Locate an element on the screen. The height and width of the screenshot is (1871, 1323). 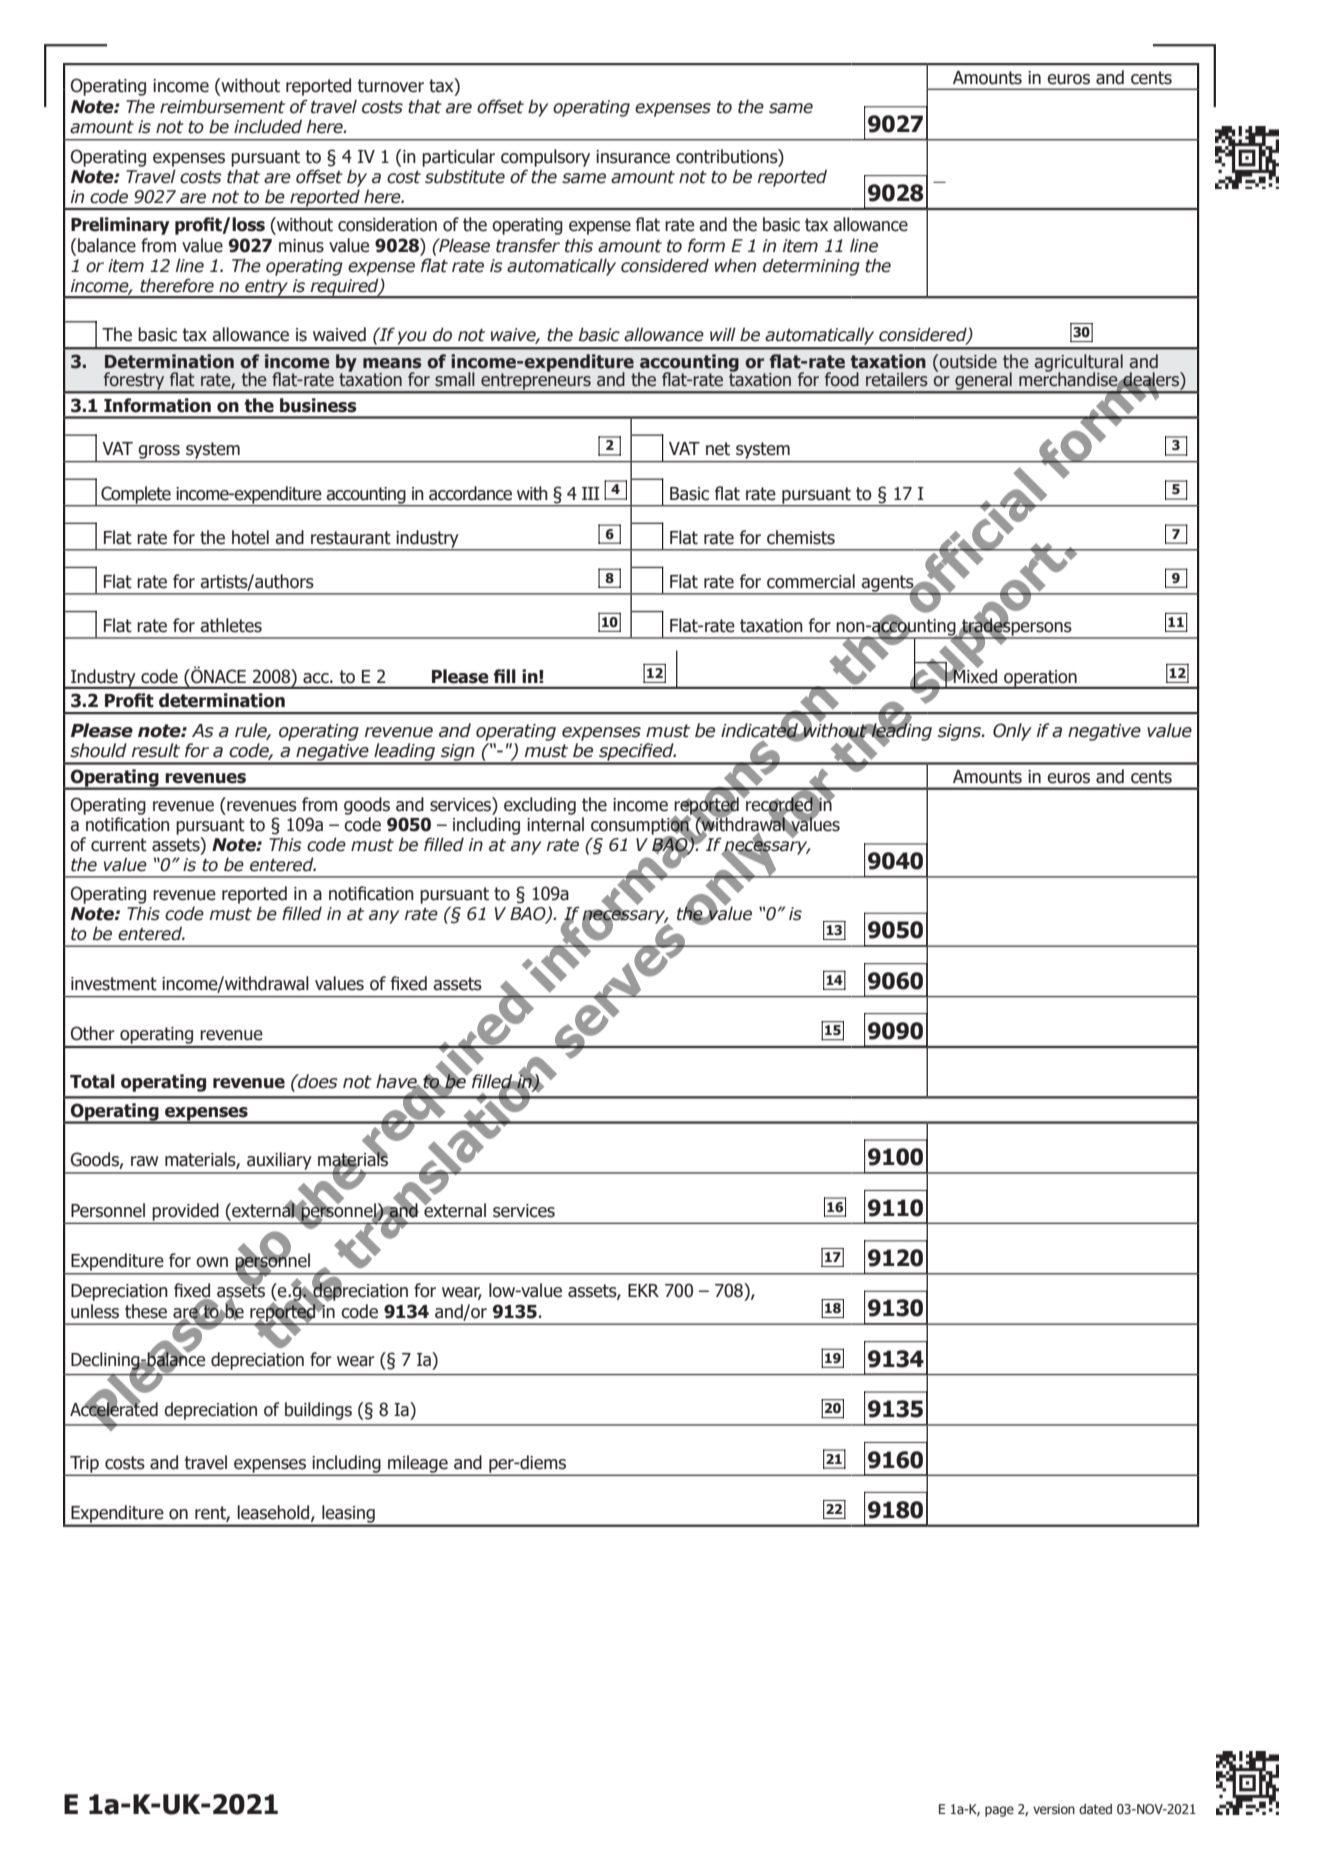
Trip is located at coordinates (84, 1465).
